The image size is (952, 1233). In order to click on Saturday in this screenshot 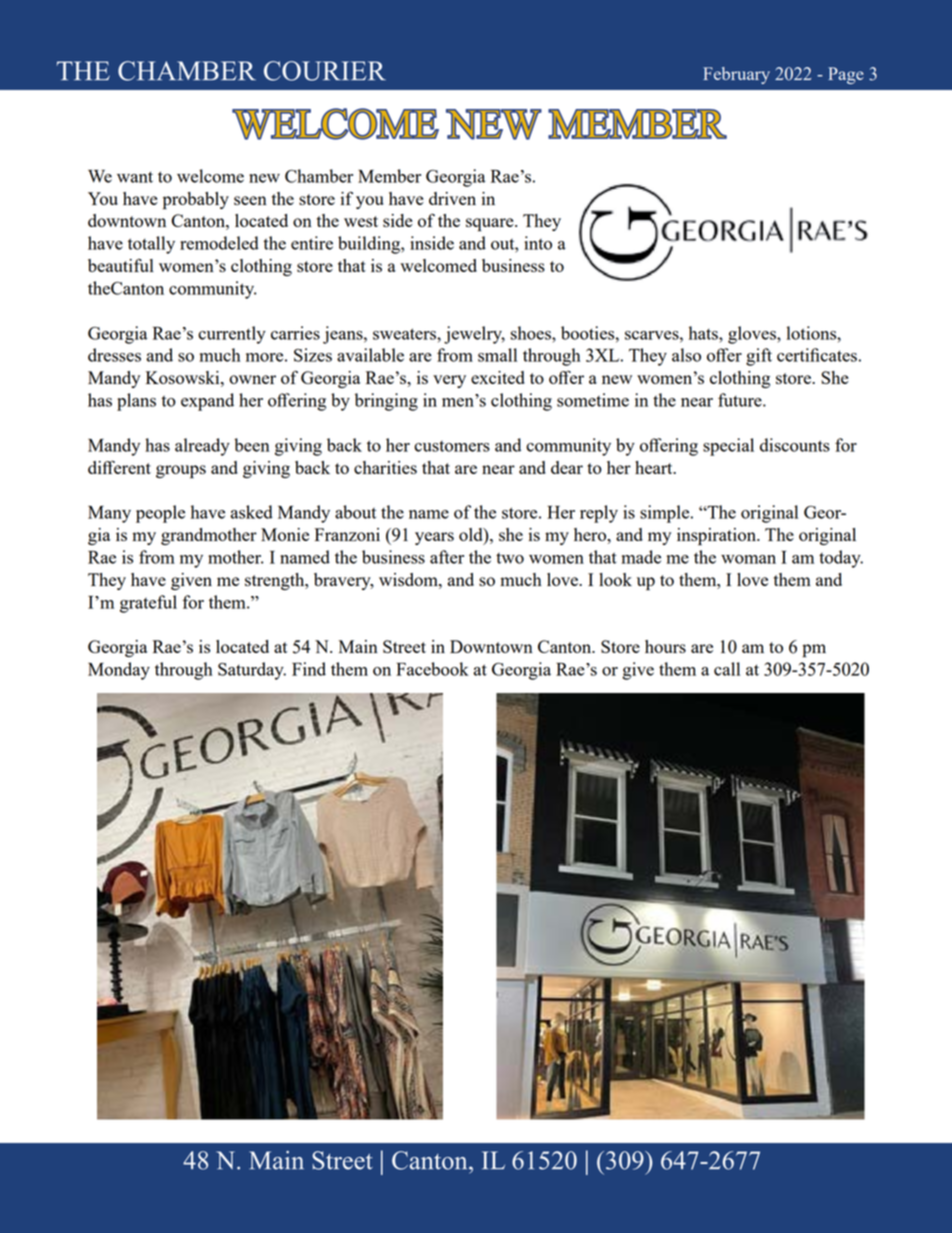, I will do `click(252, 671)`.
